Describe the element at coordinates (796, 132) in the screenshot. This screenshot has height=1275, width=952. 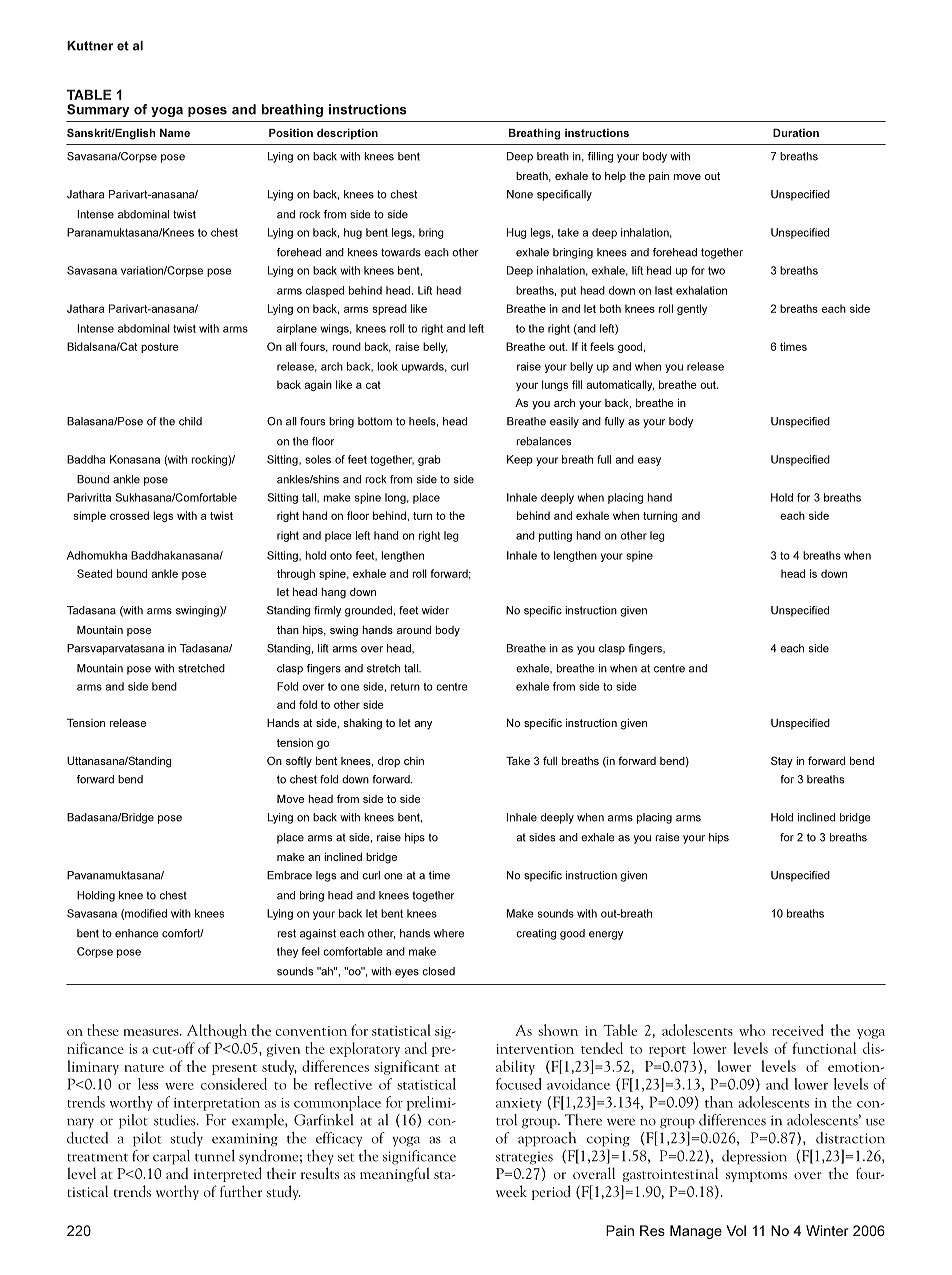
I see `Duration` at that location.
